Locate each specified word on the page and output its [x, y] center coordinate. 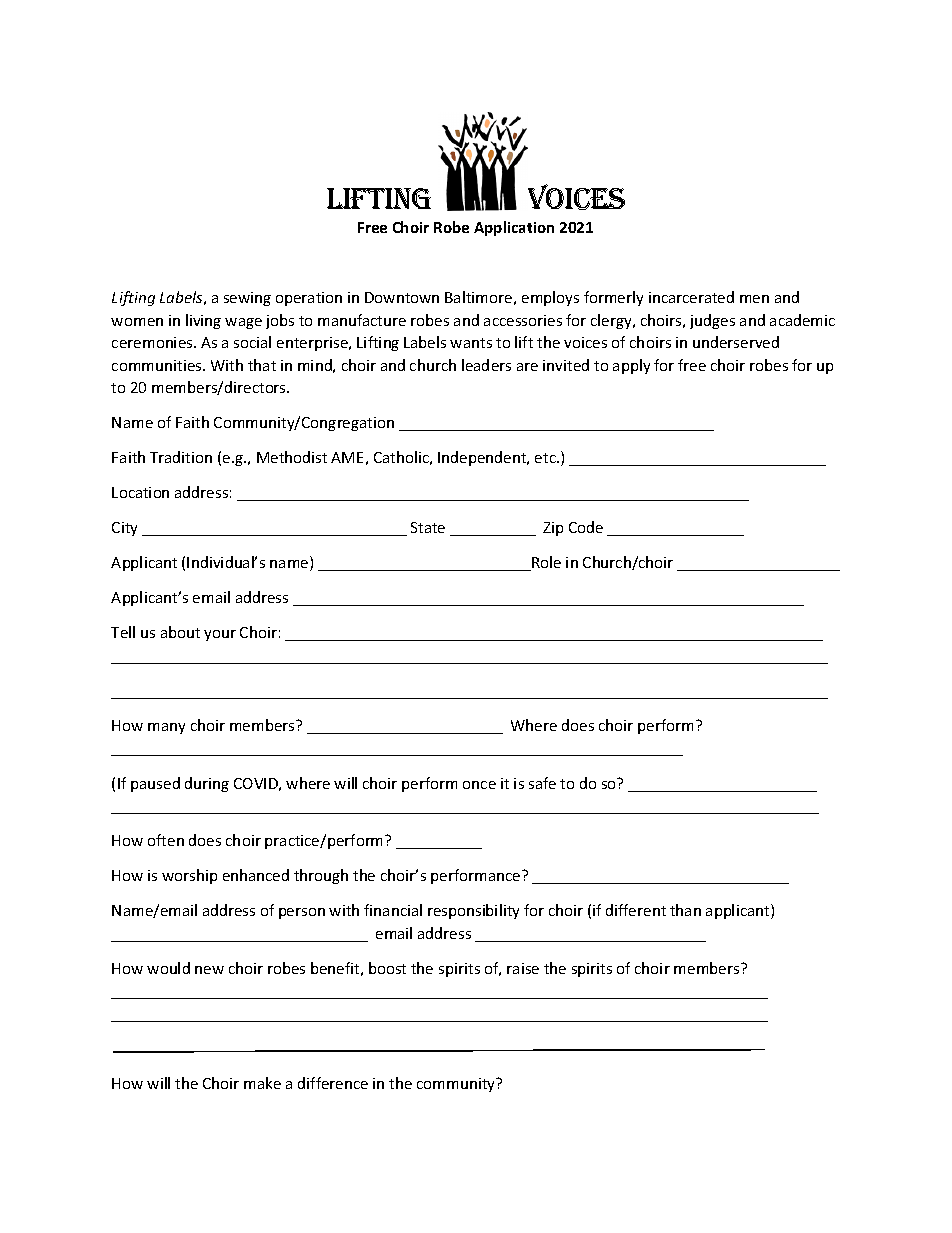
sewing [247, 299]
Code [586, 527]
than [685, 910]
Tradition [181, 457]
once [479, 785]
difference [333, 1083]
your [220, 635]
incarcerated [691, 297]
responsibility [473, 911]
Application [514, 228]
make [262, 1083]
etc [546, 458]
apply [631, 366]
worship [189, 876]
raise [523, 968]
